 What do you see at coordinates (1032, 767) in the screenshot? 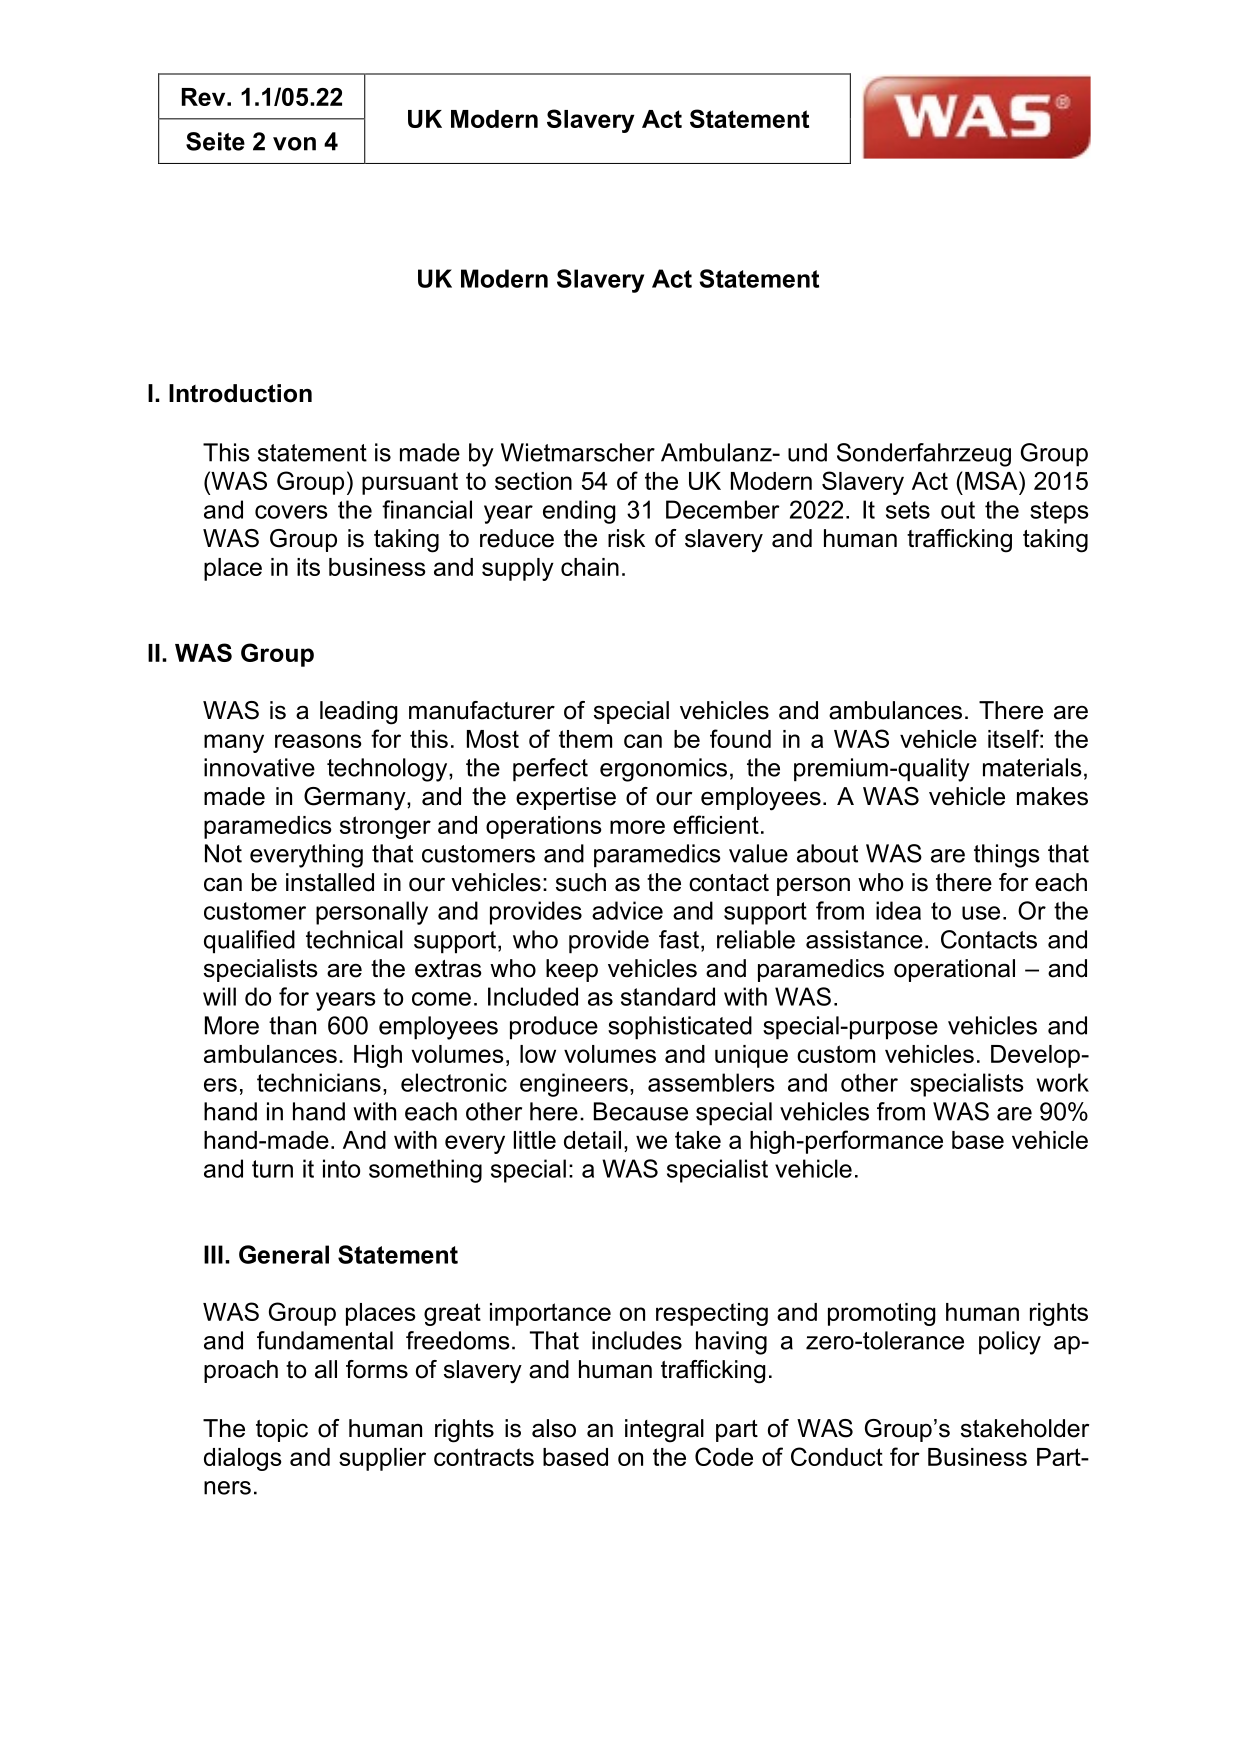
I see `materials` at bounding box center [1032, 767].
